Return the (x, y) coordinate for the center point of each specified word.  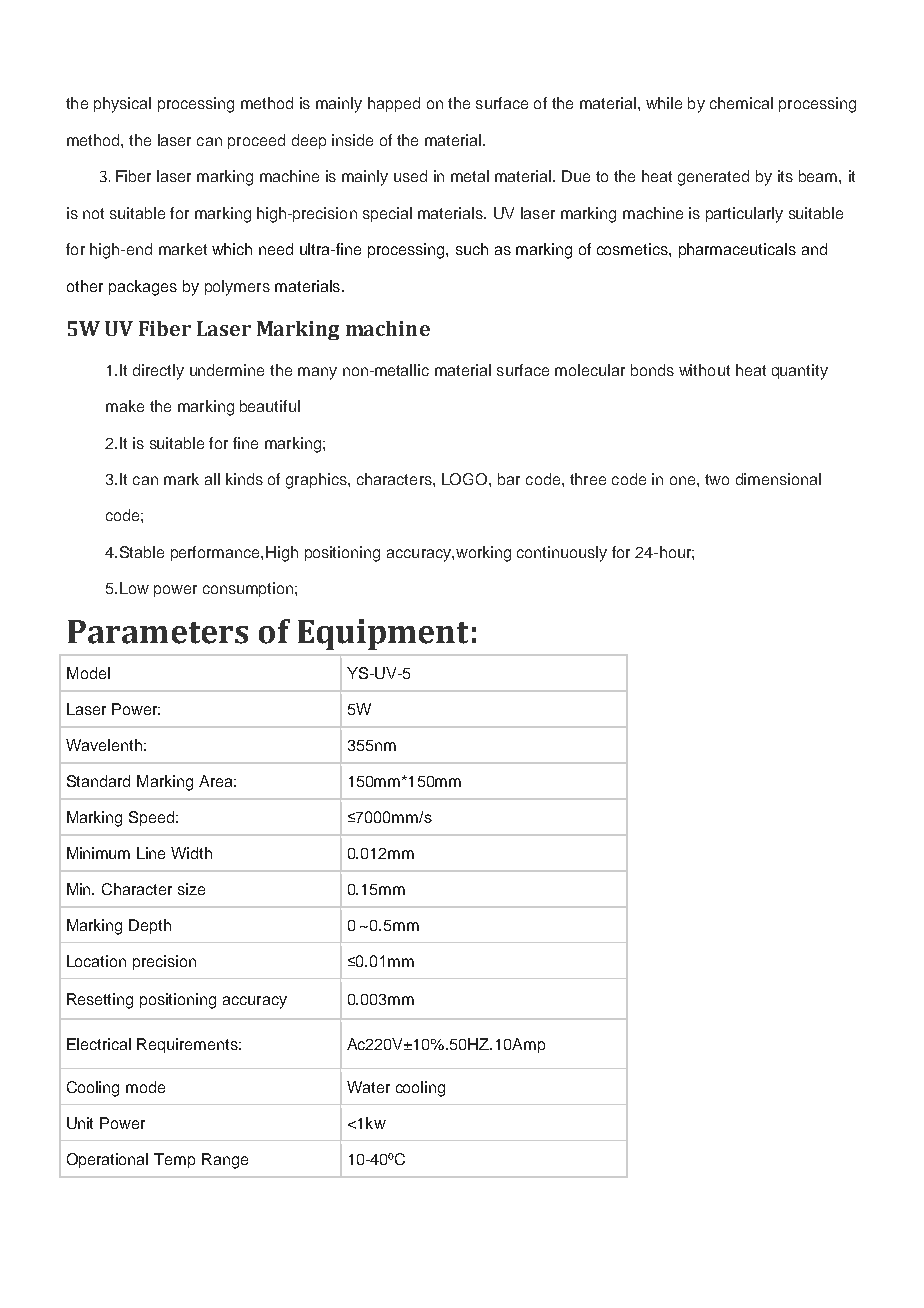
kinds (244, 479)
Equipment (383, 634)
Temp (174, 1160)
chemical (741, 103)
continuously (562, 554)
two (717, 479)
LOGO (466, 479)
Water (368, 1087)
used (410, 176)
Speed (153, 818)
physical (122, 105)
